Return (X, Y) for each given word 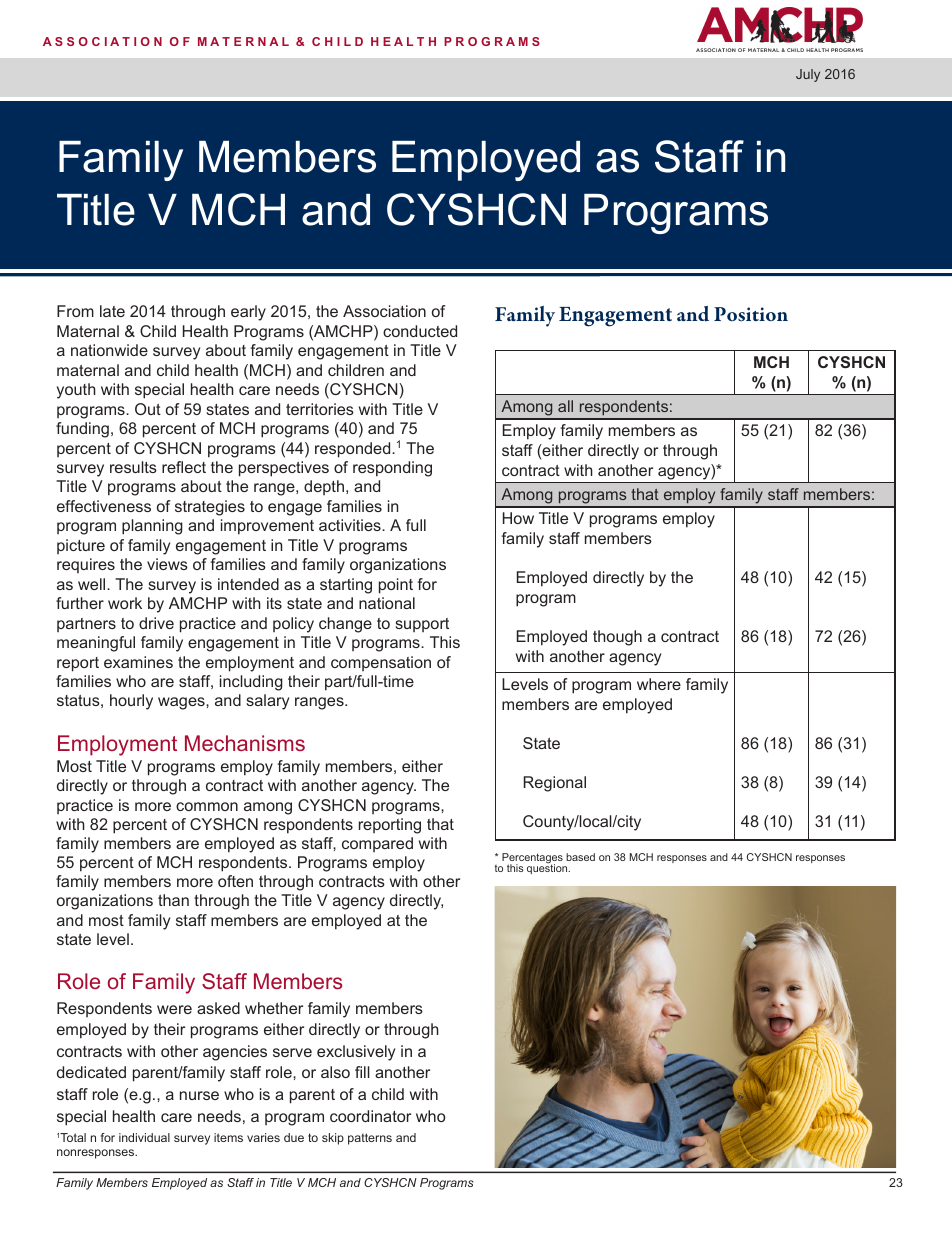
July (808, 75)
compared (377, 844)
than (173, 900)
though (617, 638)
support (422, 625)
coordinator (370, 1116)
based (580, 857)
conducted (420, 331)
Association (384, 311)
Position (751, 314)
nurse (199, 1095)
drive (156, 623)
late (112, 311)
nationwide (109, 350)
